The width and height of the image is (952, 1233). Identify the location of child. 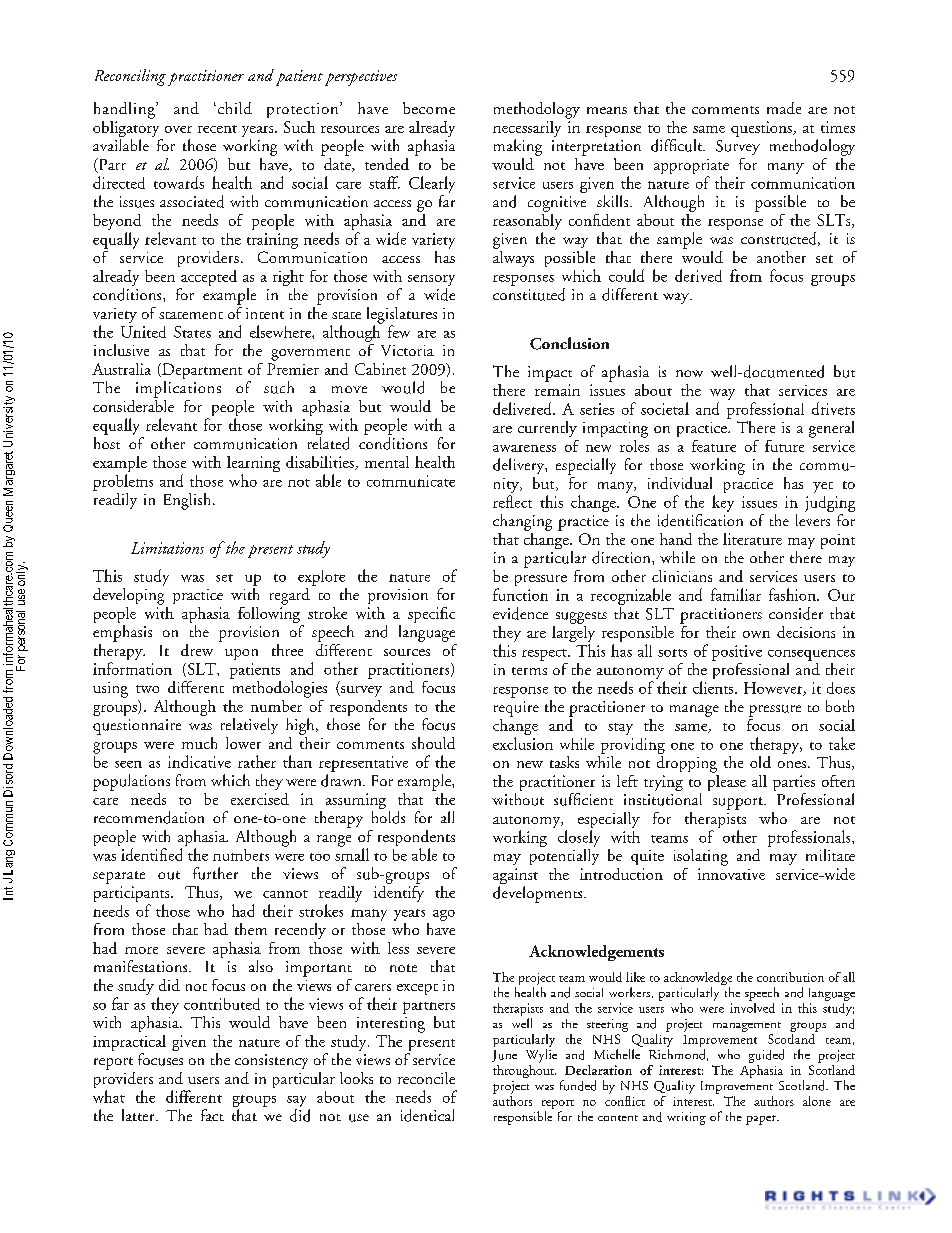
(233, 108).
